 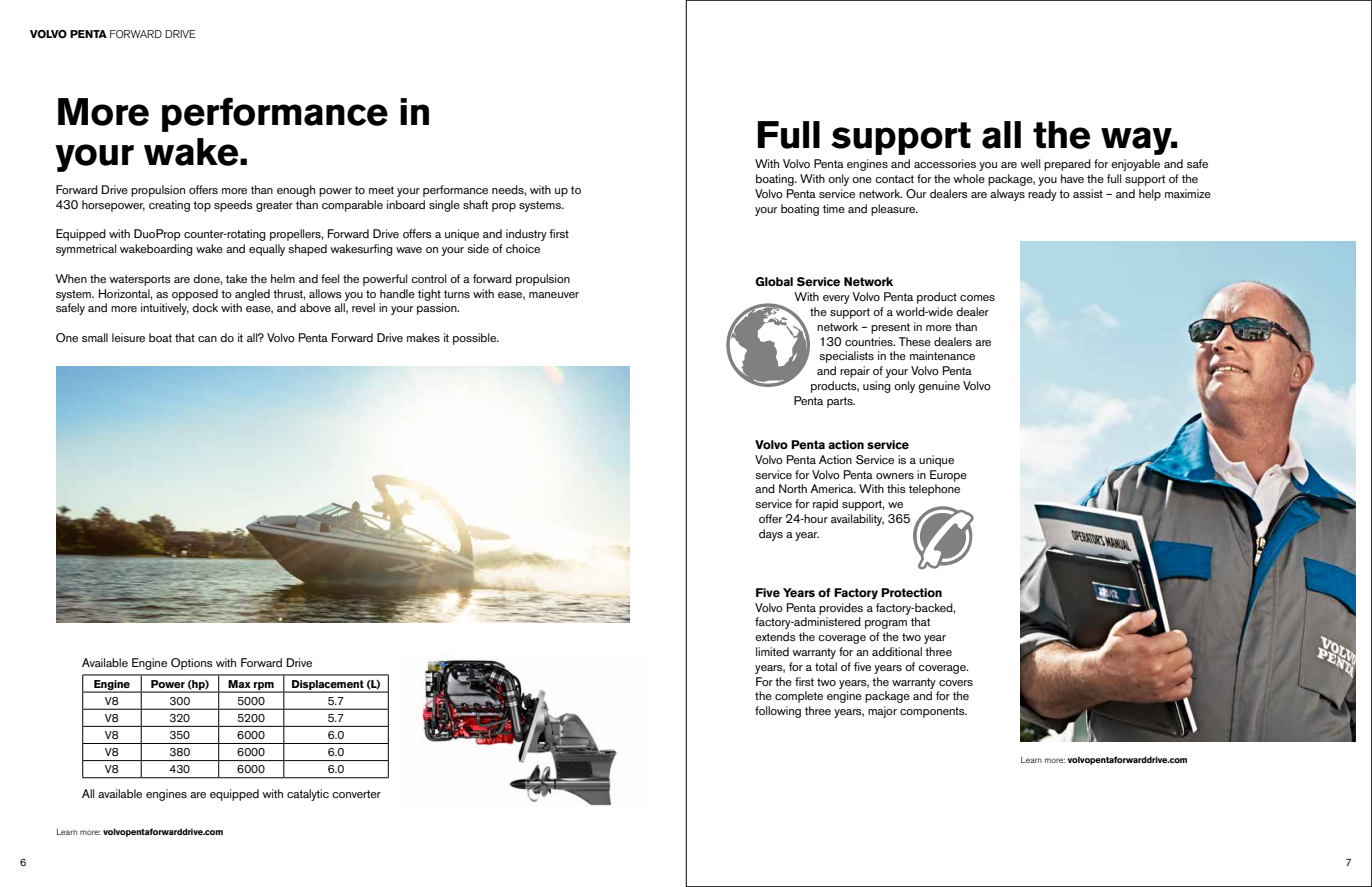 I want to click on have, so click(x=1072, y=178).
